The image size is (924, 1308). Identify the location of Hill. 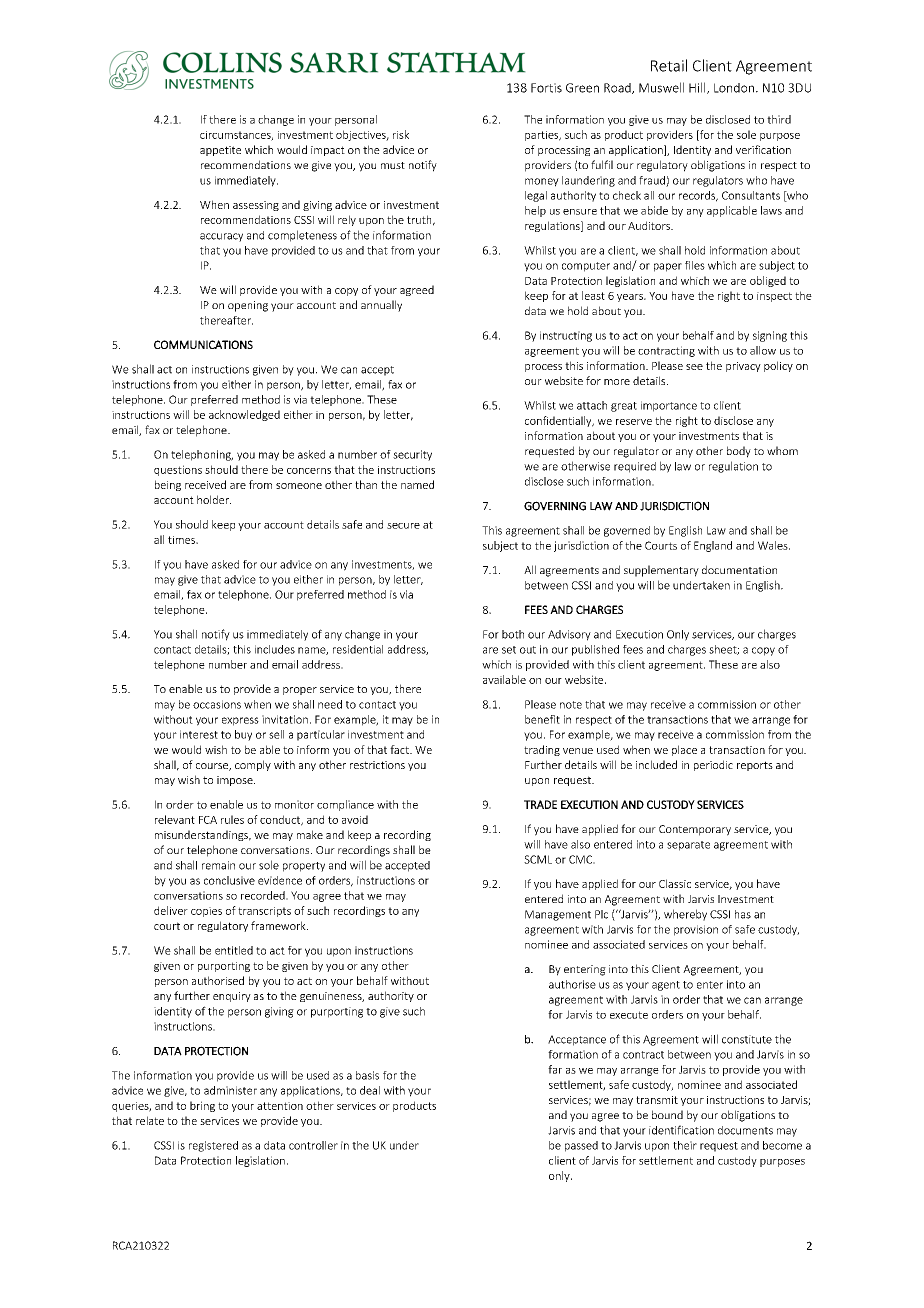
(698, 88).
